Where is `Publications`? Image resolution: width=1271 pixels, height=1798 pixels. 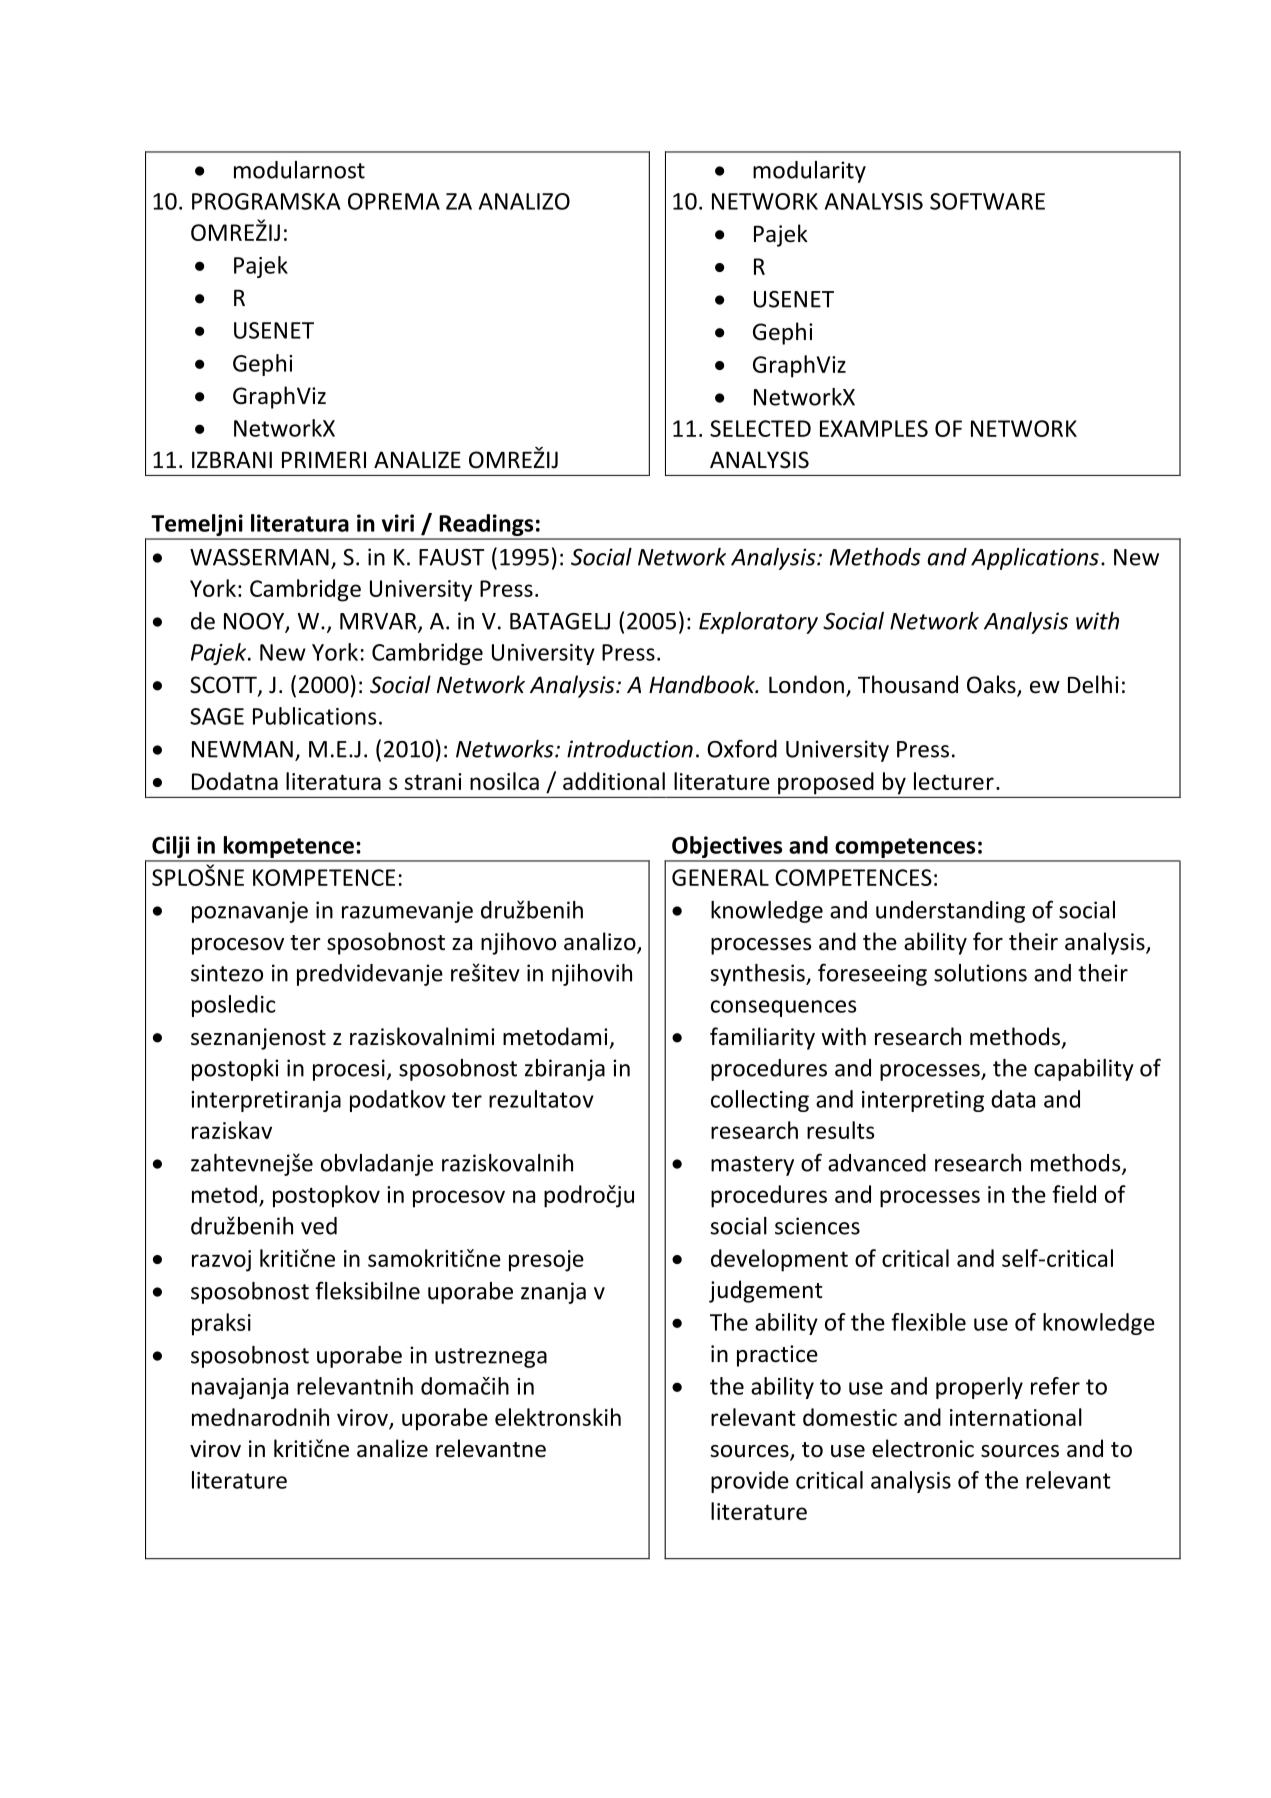 Publications is located at coordinates (315, 716).
